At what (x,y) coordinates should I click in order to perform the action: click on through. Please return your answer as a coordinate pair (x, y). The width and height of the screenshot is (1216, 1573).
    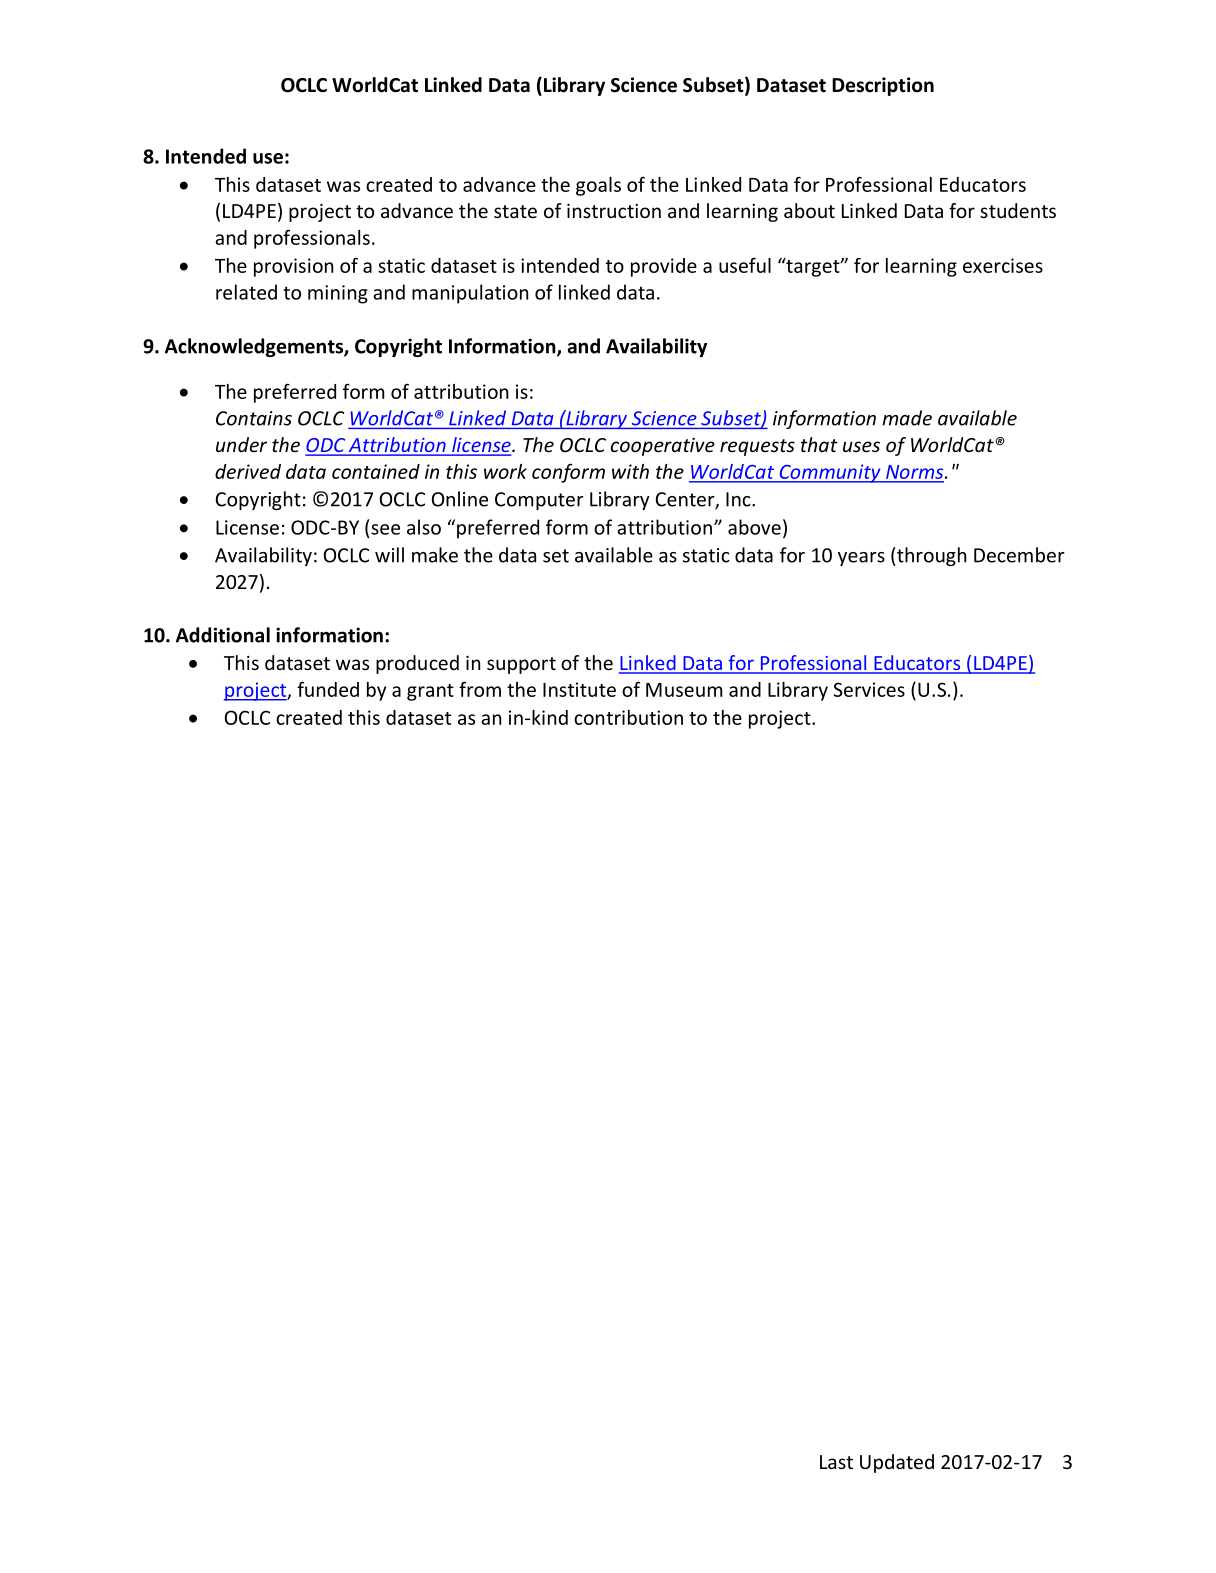
    Looking at the image, I should click on (930, 556).
